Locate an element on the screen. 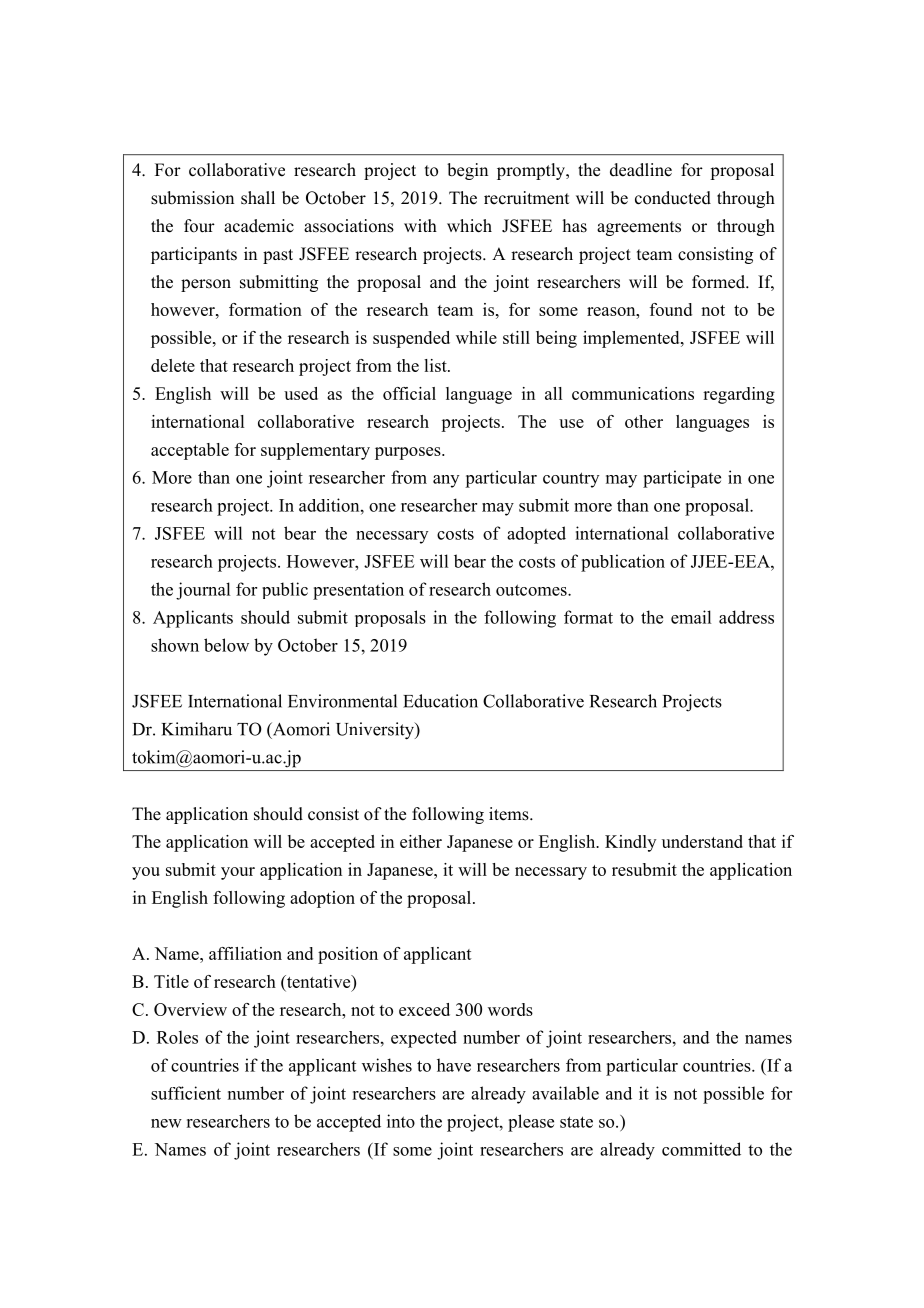  any is located at coordinates (446, 481).
